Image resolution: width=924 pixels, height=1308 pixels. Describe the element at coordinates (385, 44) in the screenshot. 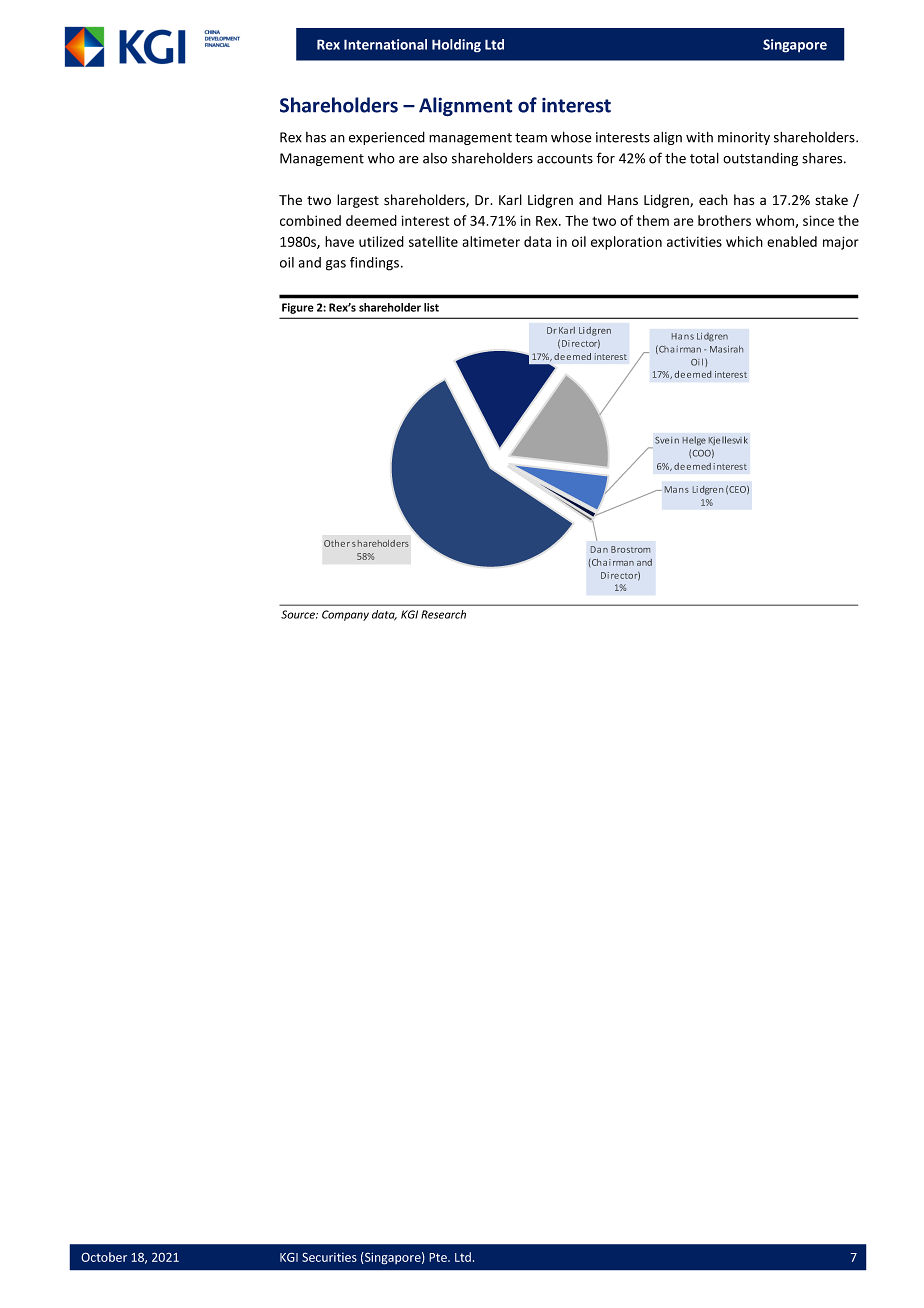

I see `International` at that location.
